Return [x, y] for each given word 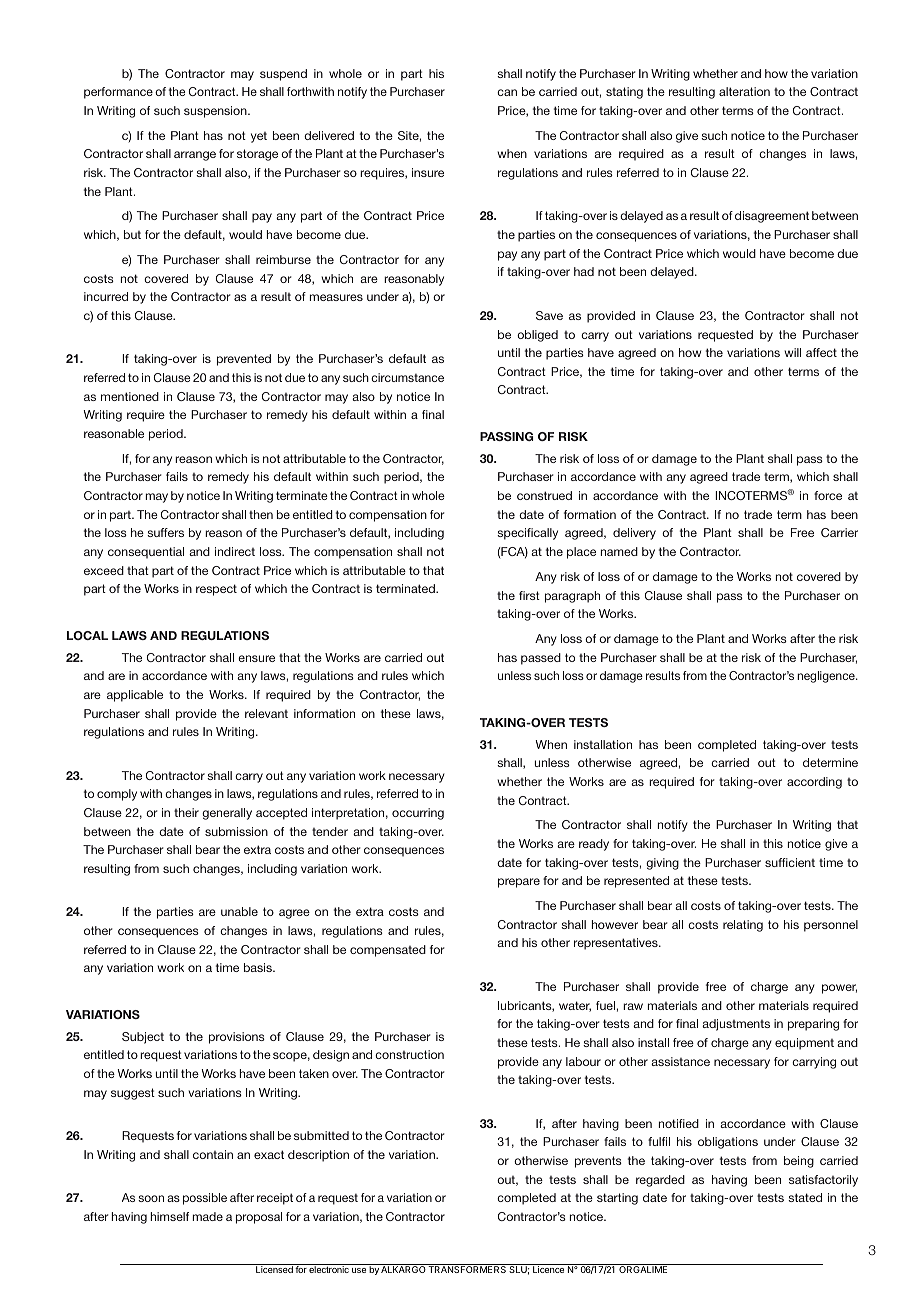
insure [428, 172]
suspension [216, 112]
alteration [744, 91]
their [186, 812]
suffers [165, 532]
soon [151, 1198]
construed [544, 495]
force [828, 495]
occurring [418, 814]
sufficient [790, 862]
